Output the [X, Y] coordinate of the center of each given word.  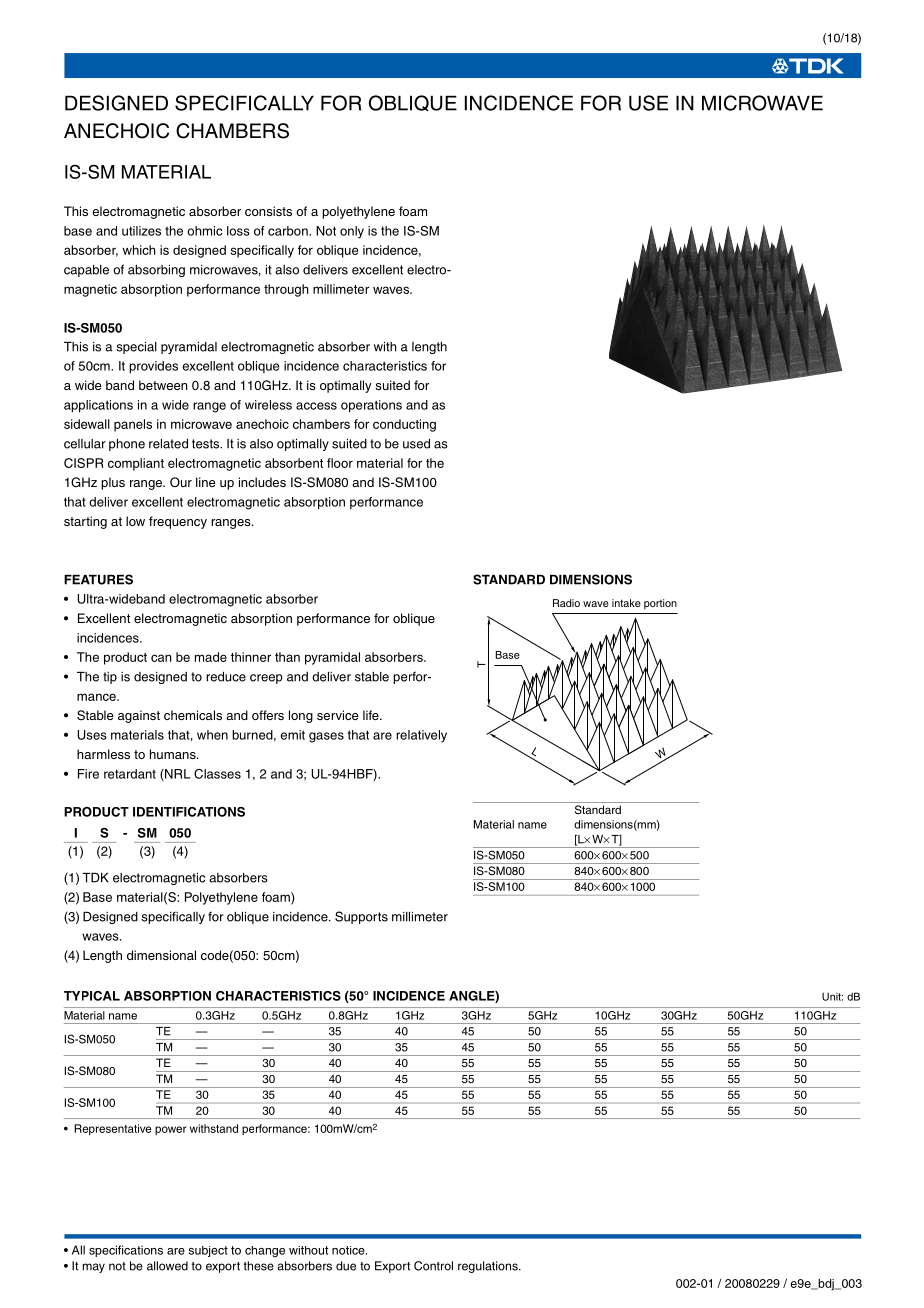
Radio [566, 603]
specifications [126, 1251]
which [139, 250]
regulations [489, 1267]
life [372, 715]
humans [174, 754]
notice [349, 1250]
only [352, 232]
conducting [404, 425]
